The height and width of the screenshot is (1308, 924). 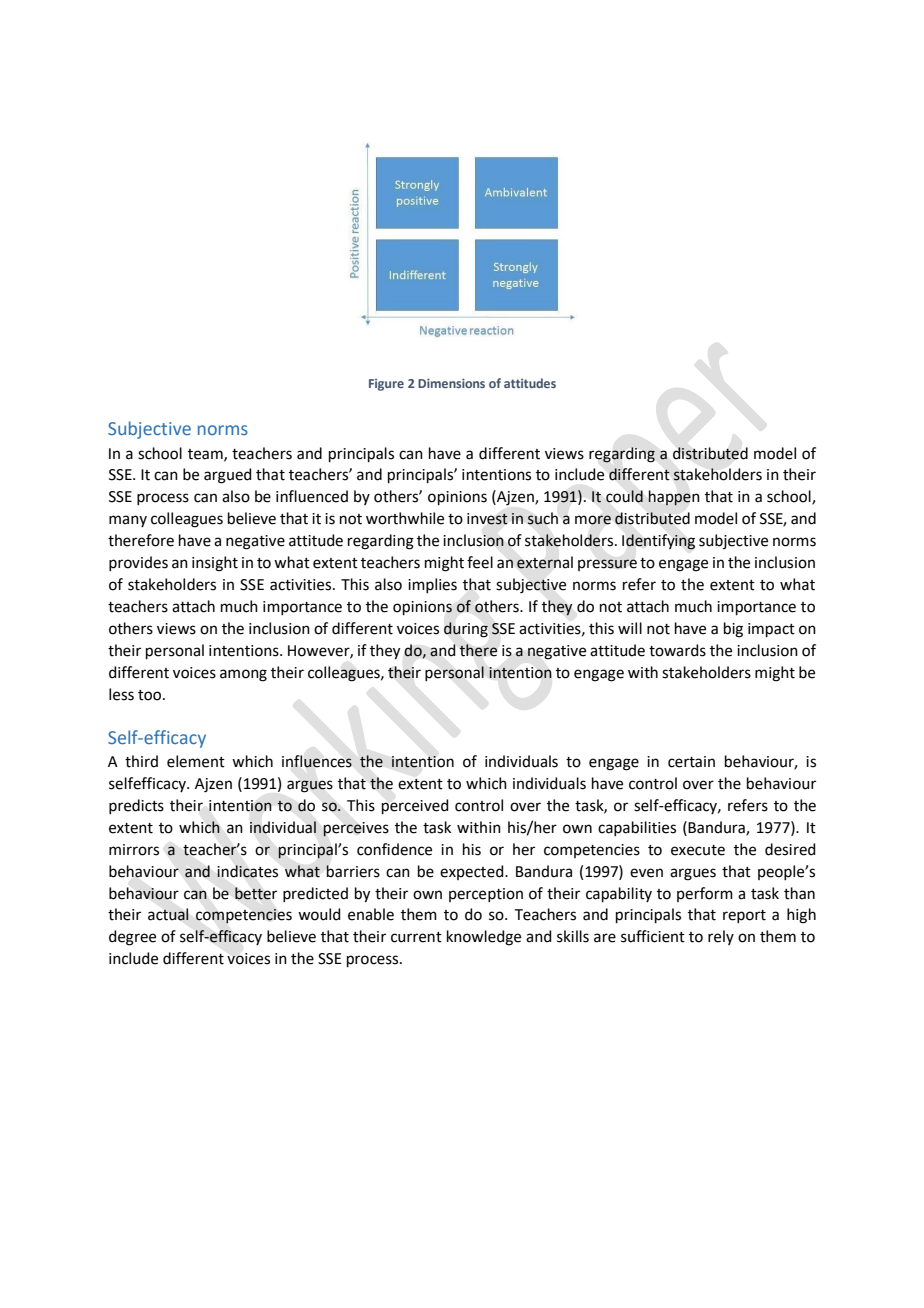 I want to click on knowledge, so click(x=484, y=938).
